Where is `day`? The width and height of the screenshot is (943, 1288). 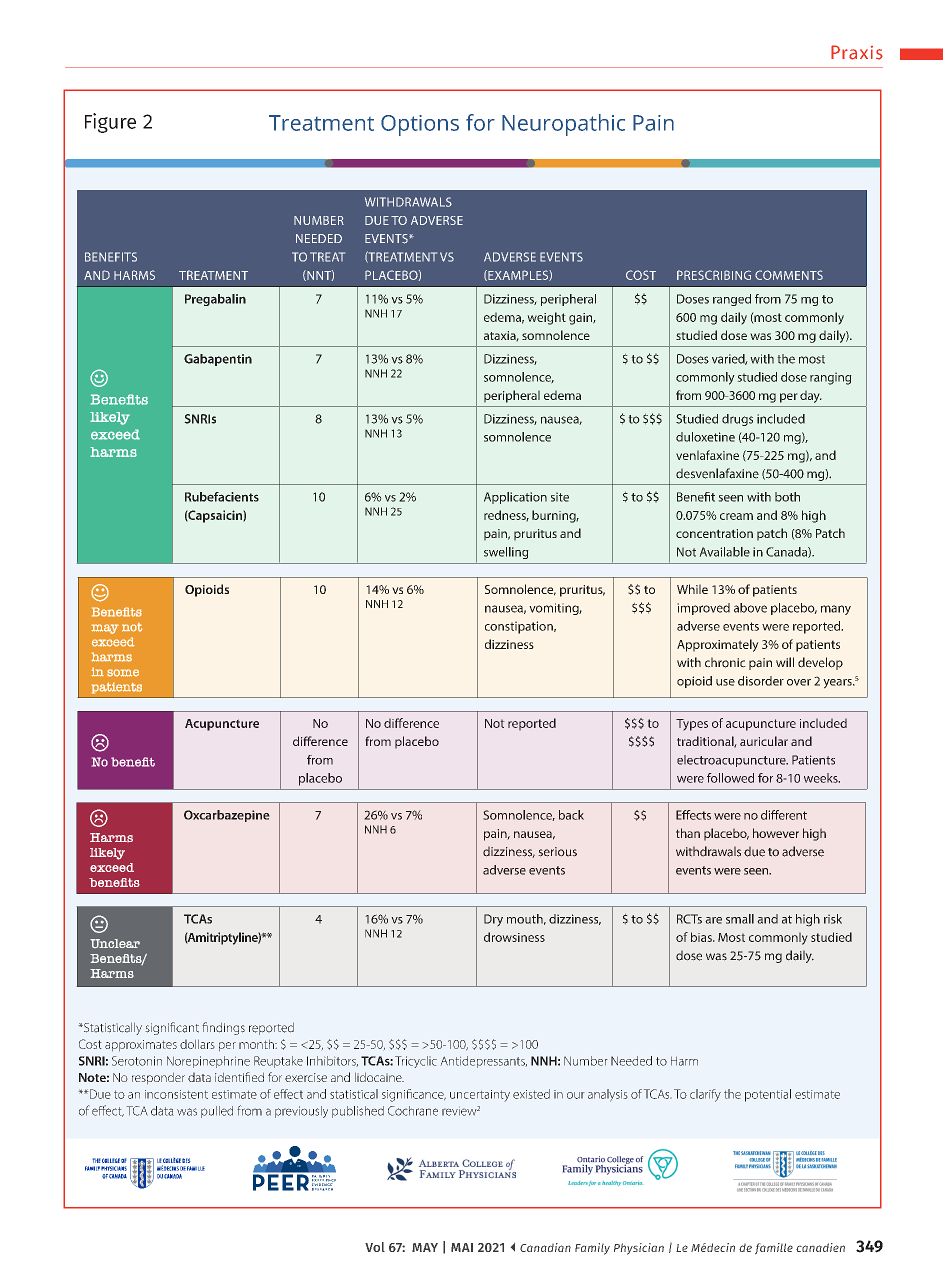
day is located at coordinates (811, 396).
